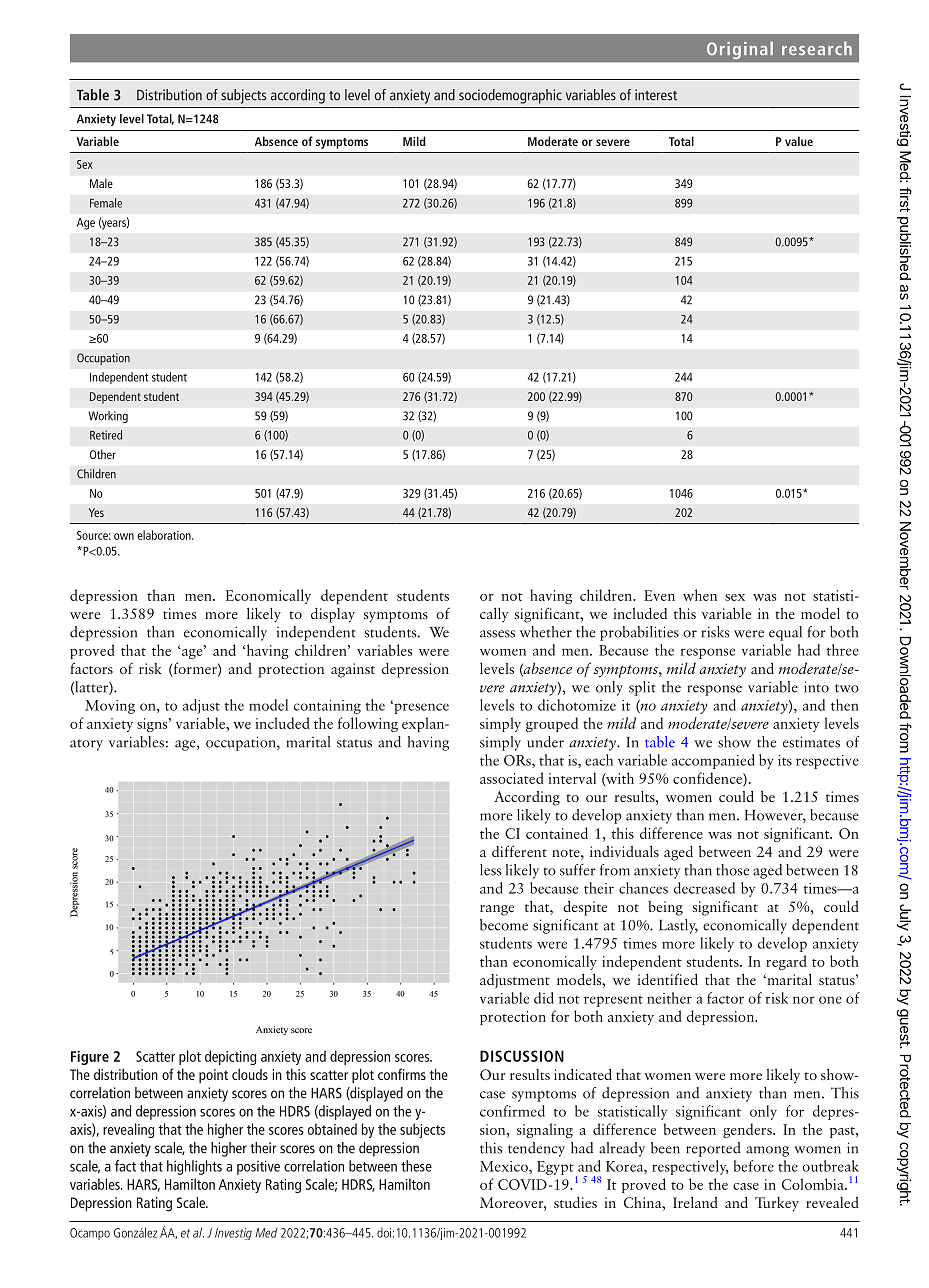  Describe the element at coordinates (512, 778) in the image. I see `associated` at that location.
